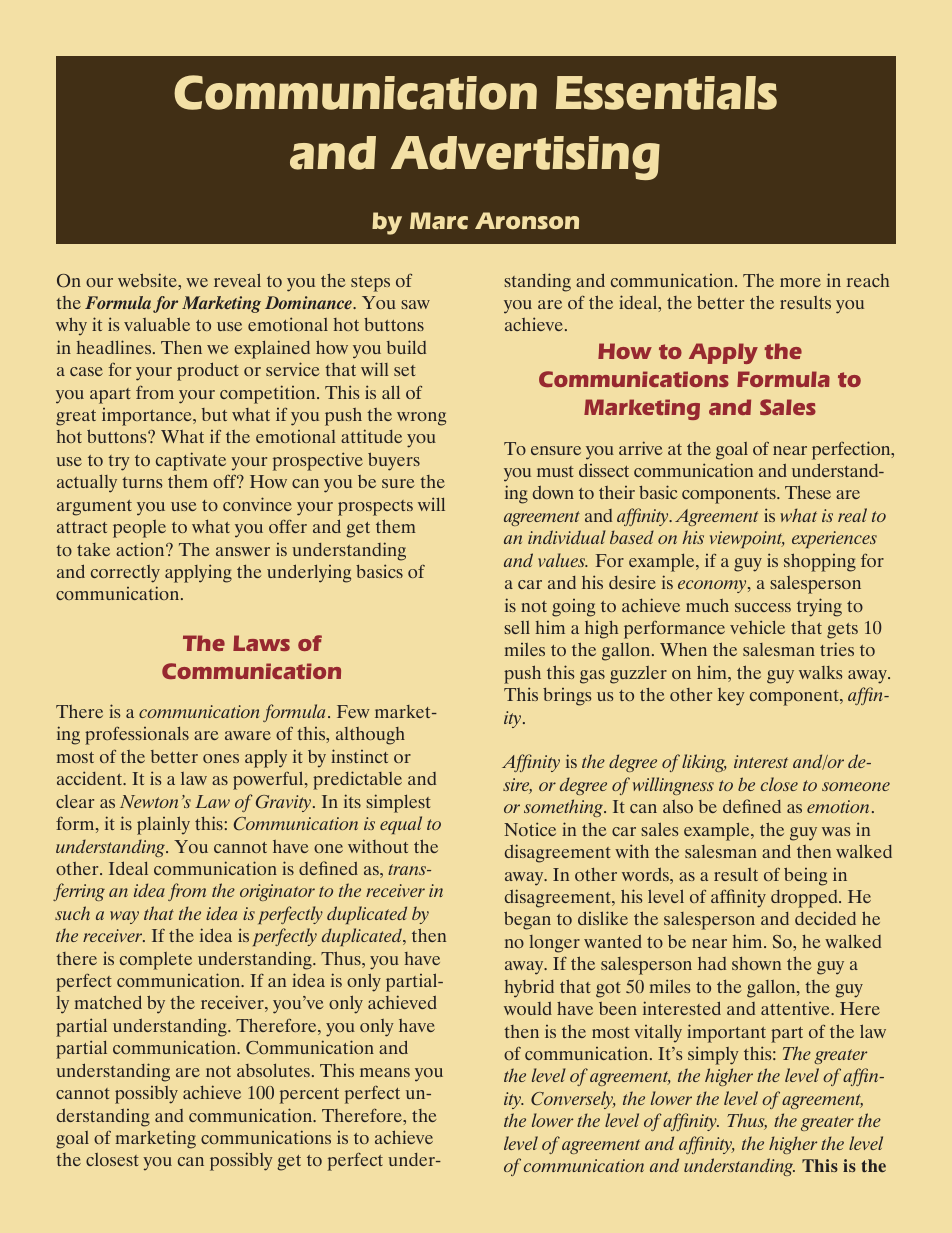  Describe the element at coordinates (836, 831) in the document. I see `was` at that location.
